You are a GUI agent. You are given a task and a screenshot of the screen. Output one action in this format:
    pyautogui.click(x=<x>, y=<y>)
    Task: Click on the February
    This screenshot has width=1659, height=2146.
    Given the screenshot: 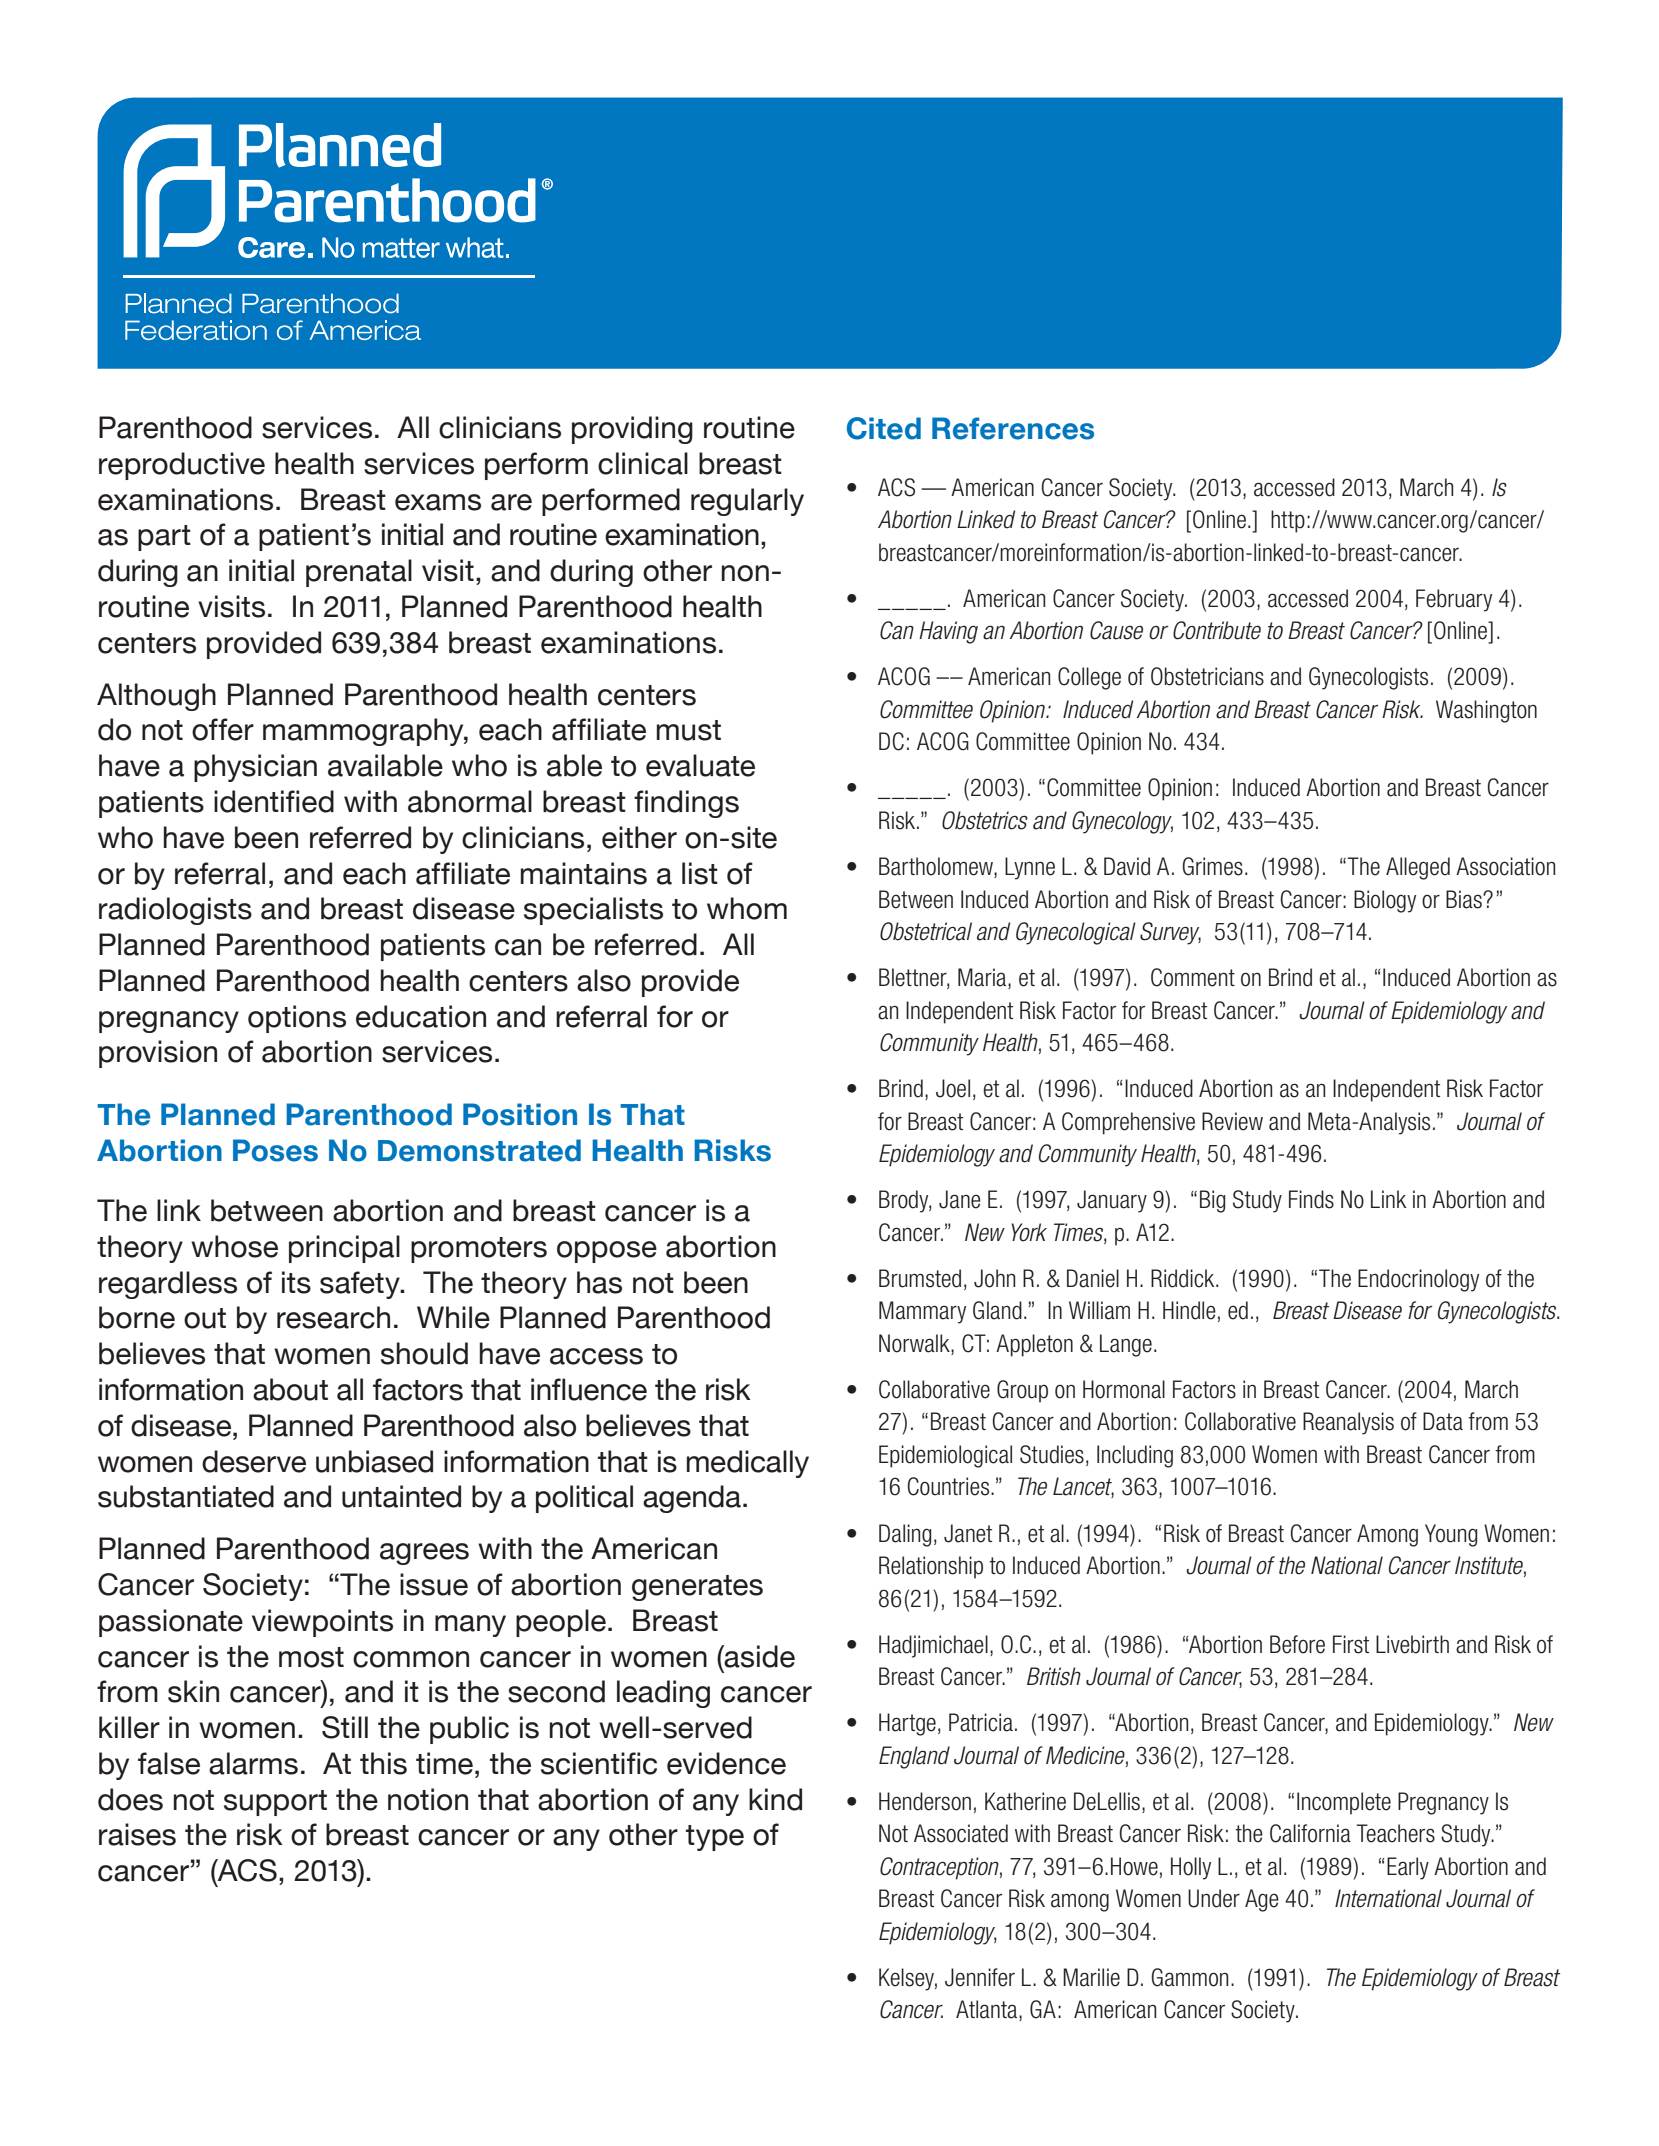 What is the action you would take?
    pyautogui.click(x=1454, y=600)
